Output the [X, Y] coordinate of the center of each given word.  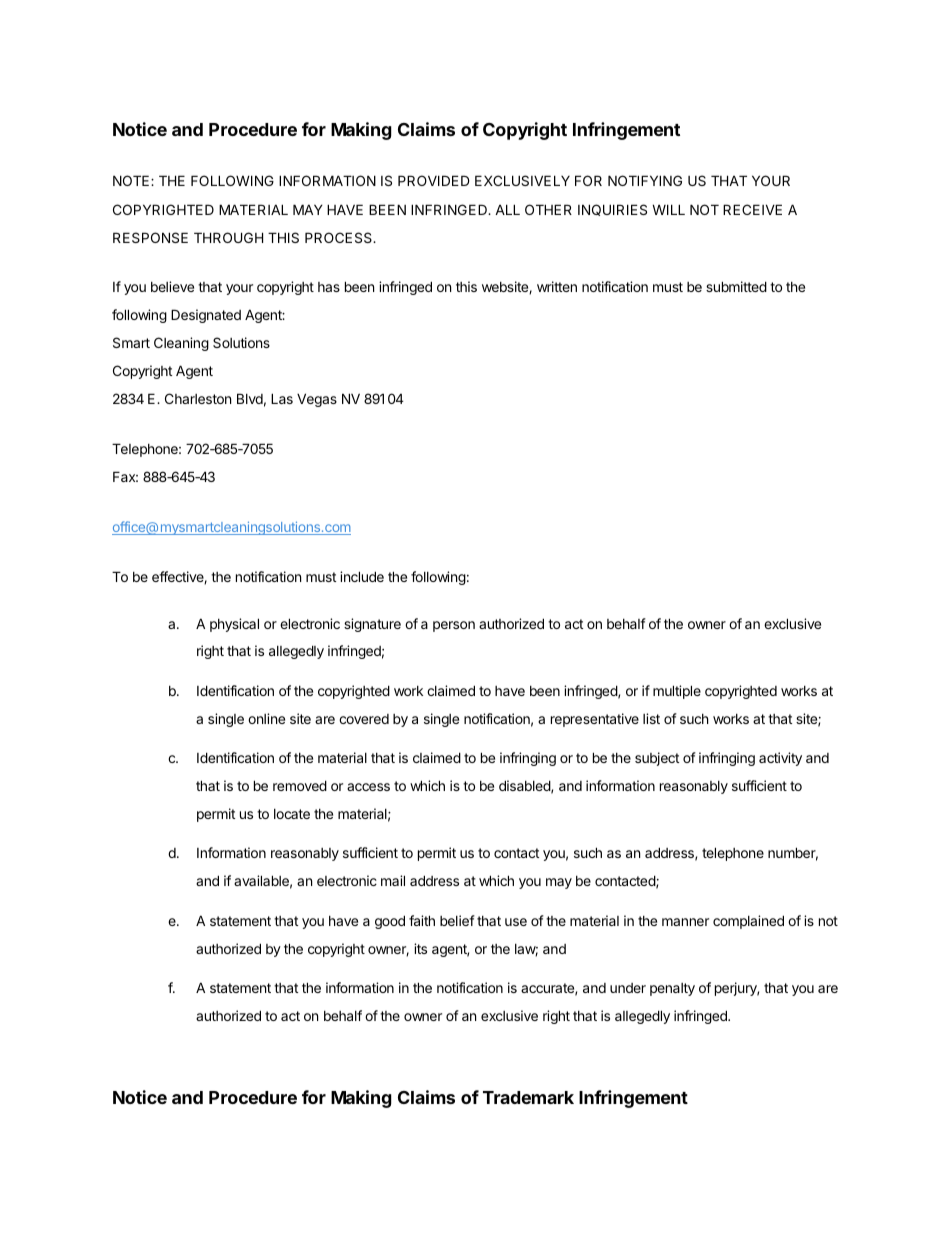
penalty [672, 989]
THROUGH [228, 237]
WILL [668, 209]
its [420, 948]
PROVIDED [434, 180]
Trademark [528, 1097]
